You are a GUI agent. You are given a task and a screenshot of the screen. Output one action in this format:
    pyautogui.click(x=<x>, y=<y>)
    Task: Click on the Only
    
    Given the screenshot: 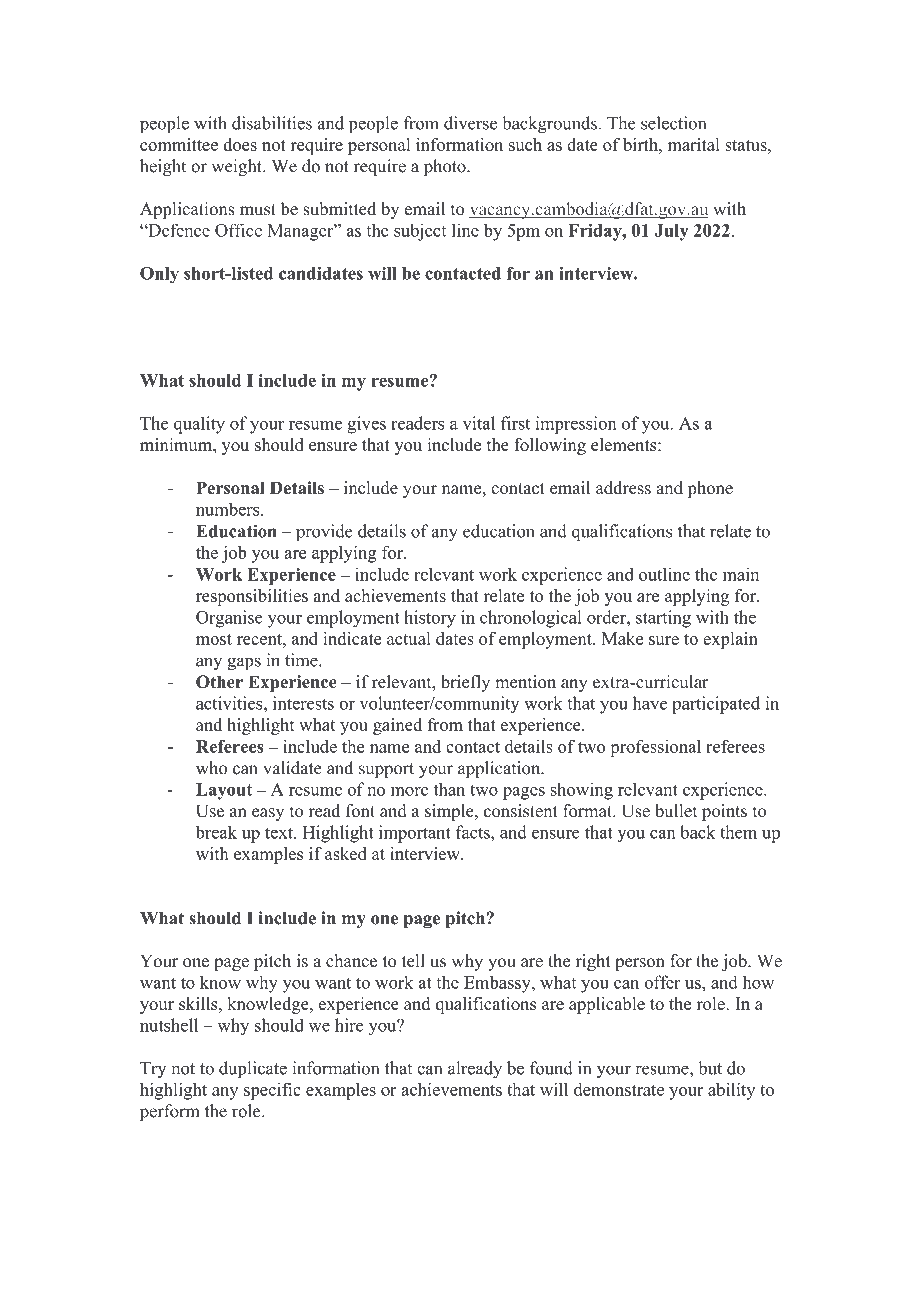 What is the action you would take?
    pyautogui.click(x=159, y=275)
